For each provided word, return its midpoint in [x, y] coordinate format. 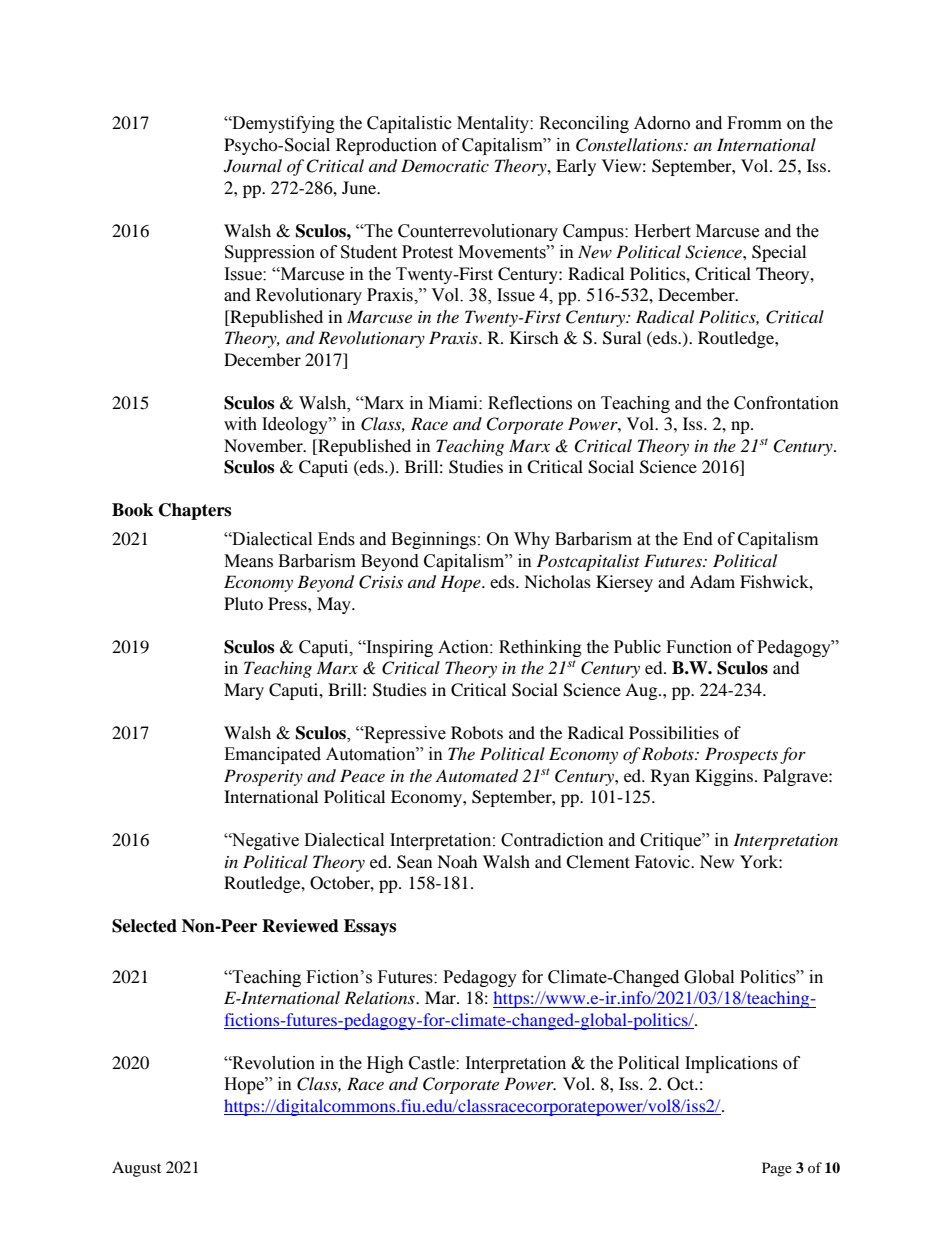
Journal [253, 166]
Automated [477, 776]
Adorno [662, 123]
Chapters [195, 511]
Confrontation [786, 403]
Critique [671, 841]
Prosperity [263, 777]
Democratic [445, 165]
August [136, 1169]
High [385, 1064]
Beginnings [433, 540]
